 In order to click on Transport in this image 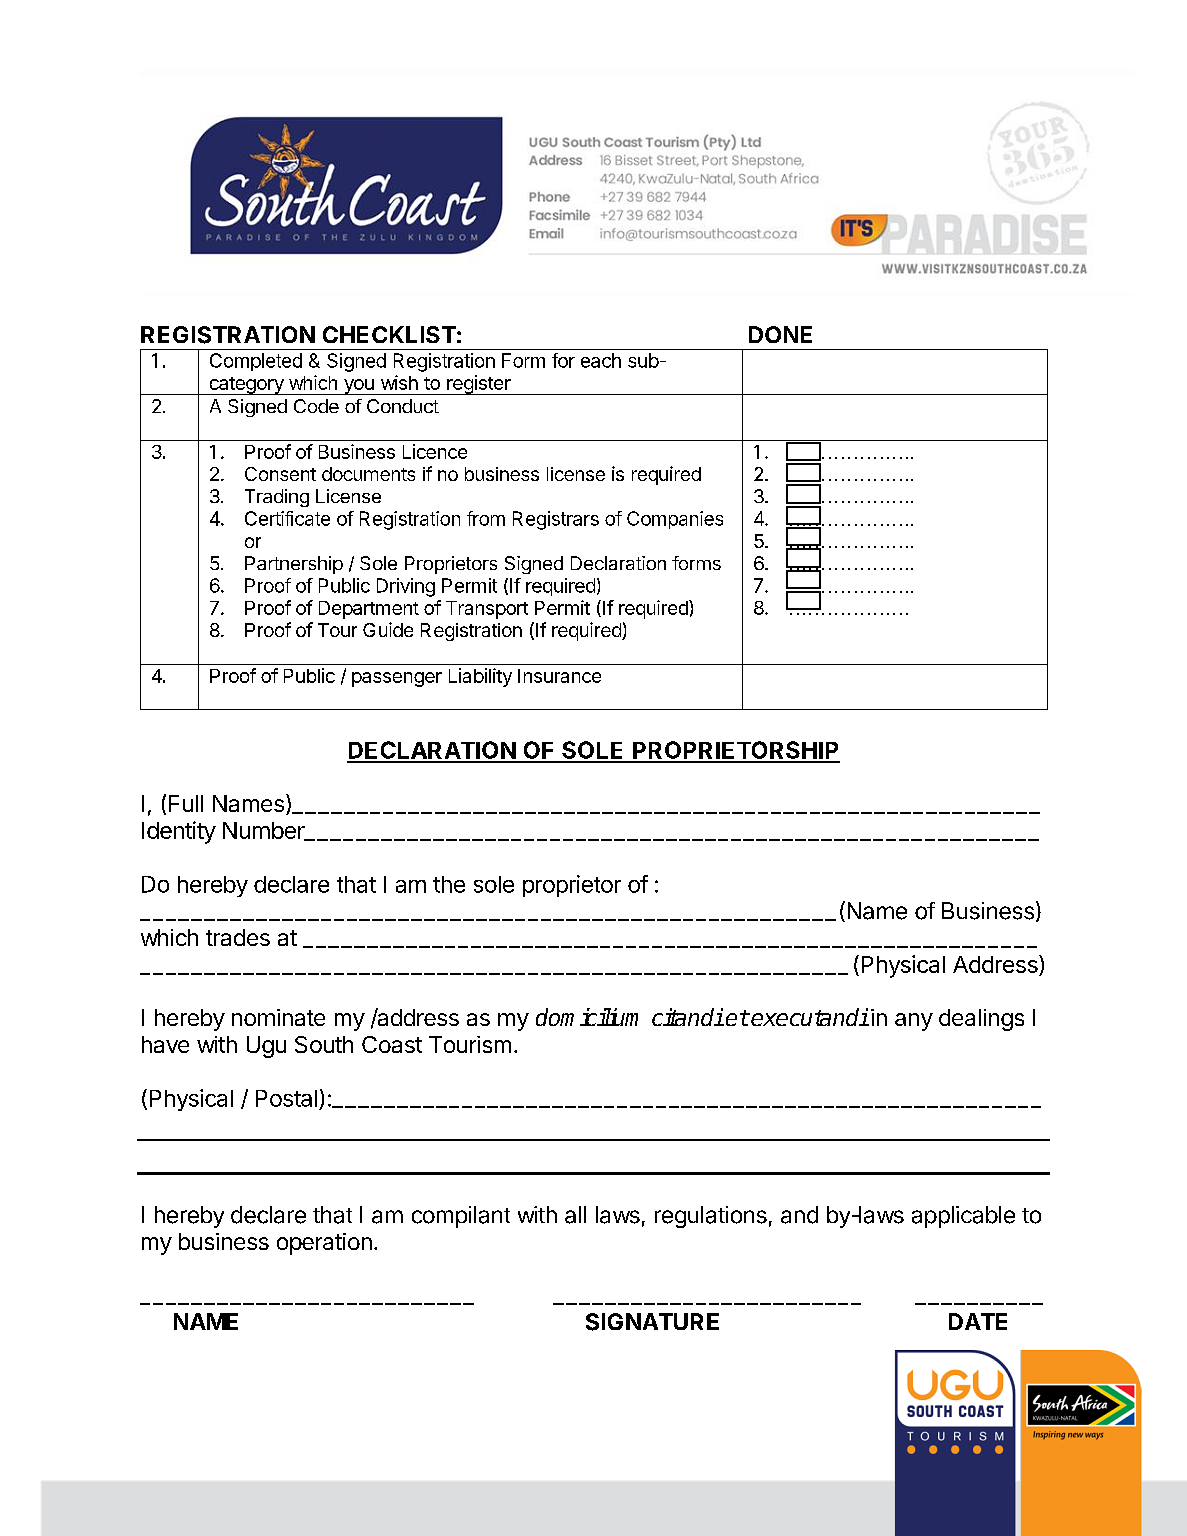, I will do `click(487, 610)`.
